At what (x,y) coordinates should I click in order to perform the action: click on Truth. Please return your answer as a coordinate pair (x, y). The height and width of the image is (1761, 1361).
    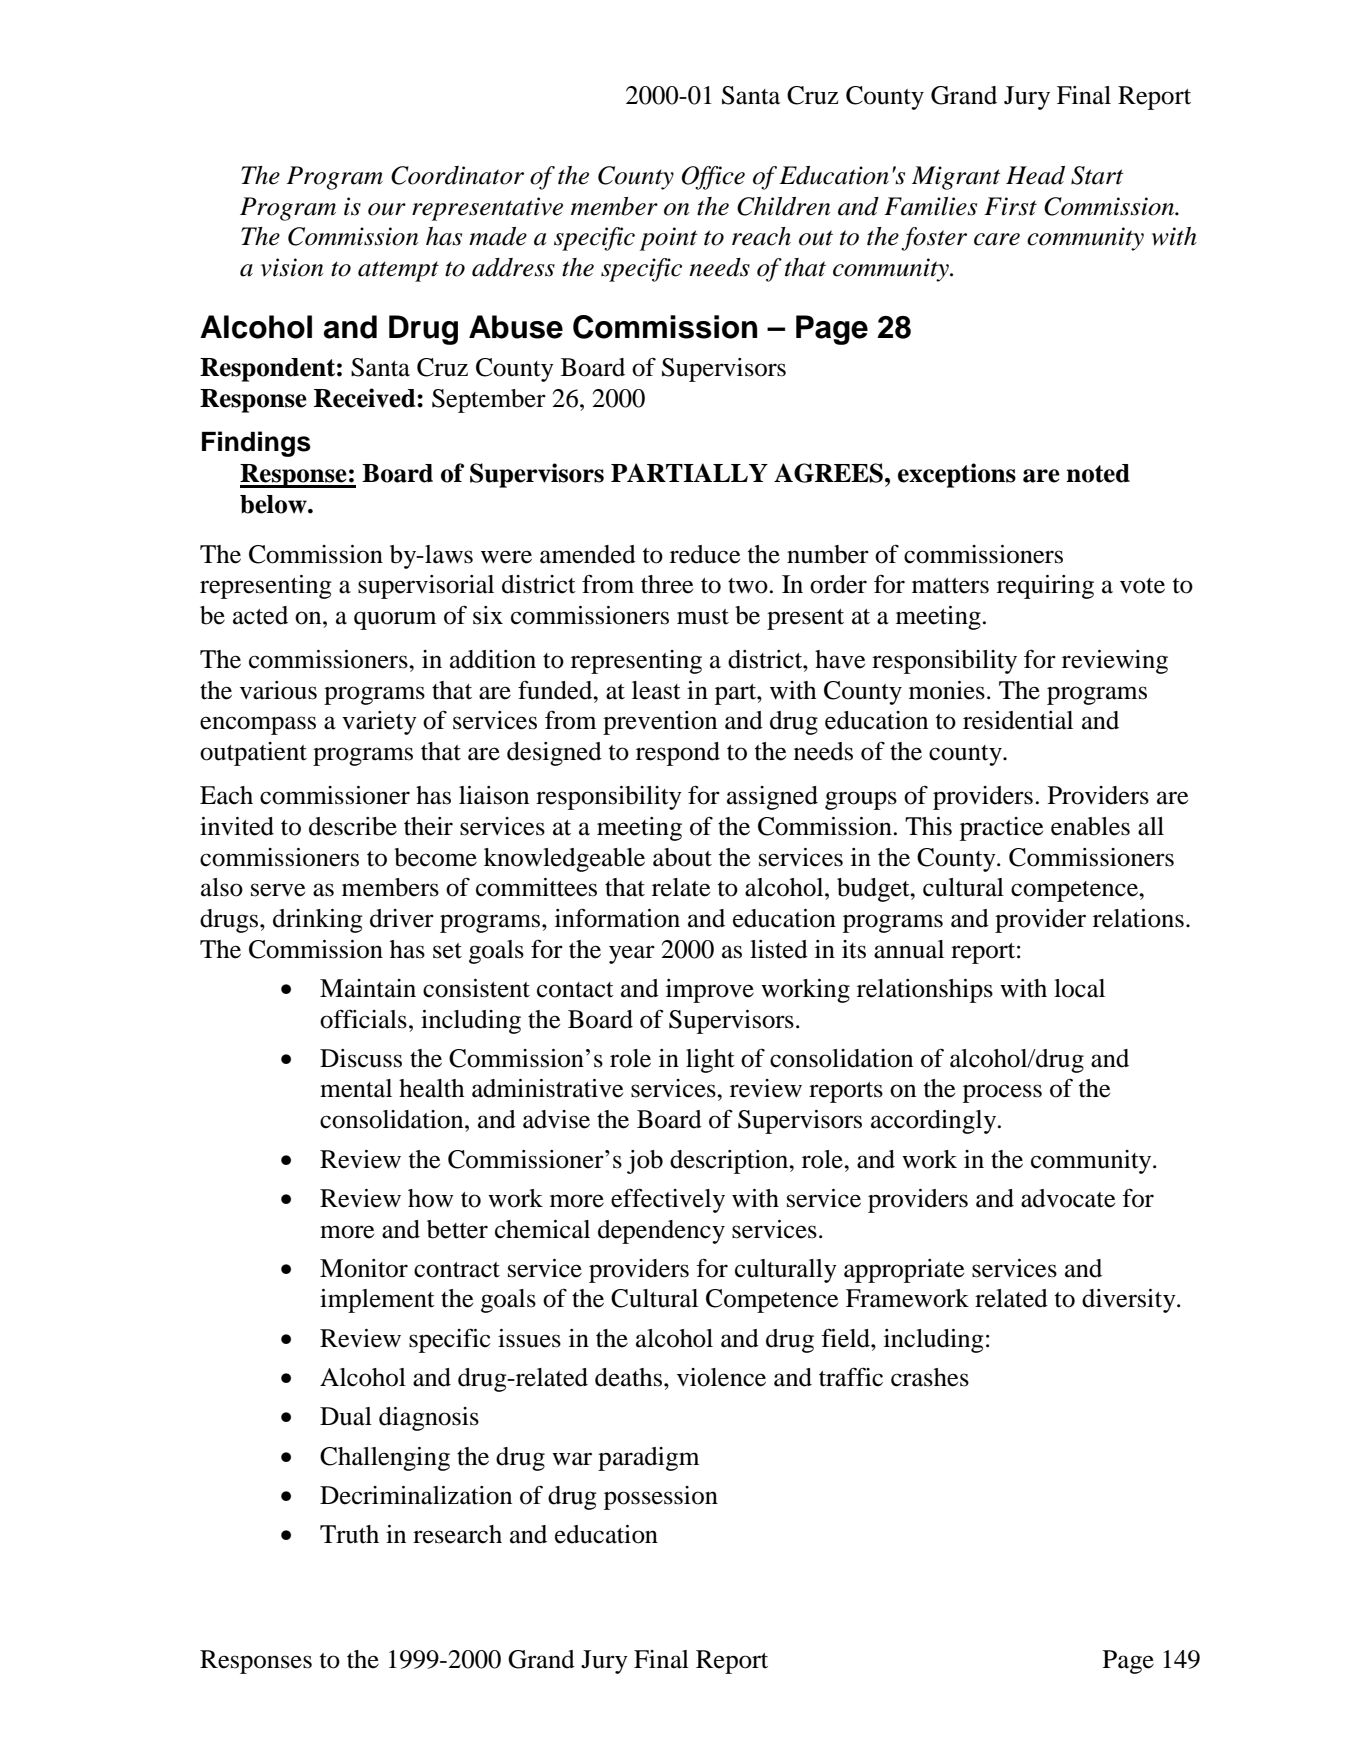
    Looking at the image, I should click on (349, 1534).
